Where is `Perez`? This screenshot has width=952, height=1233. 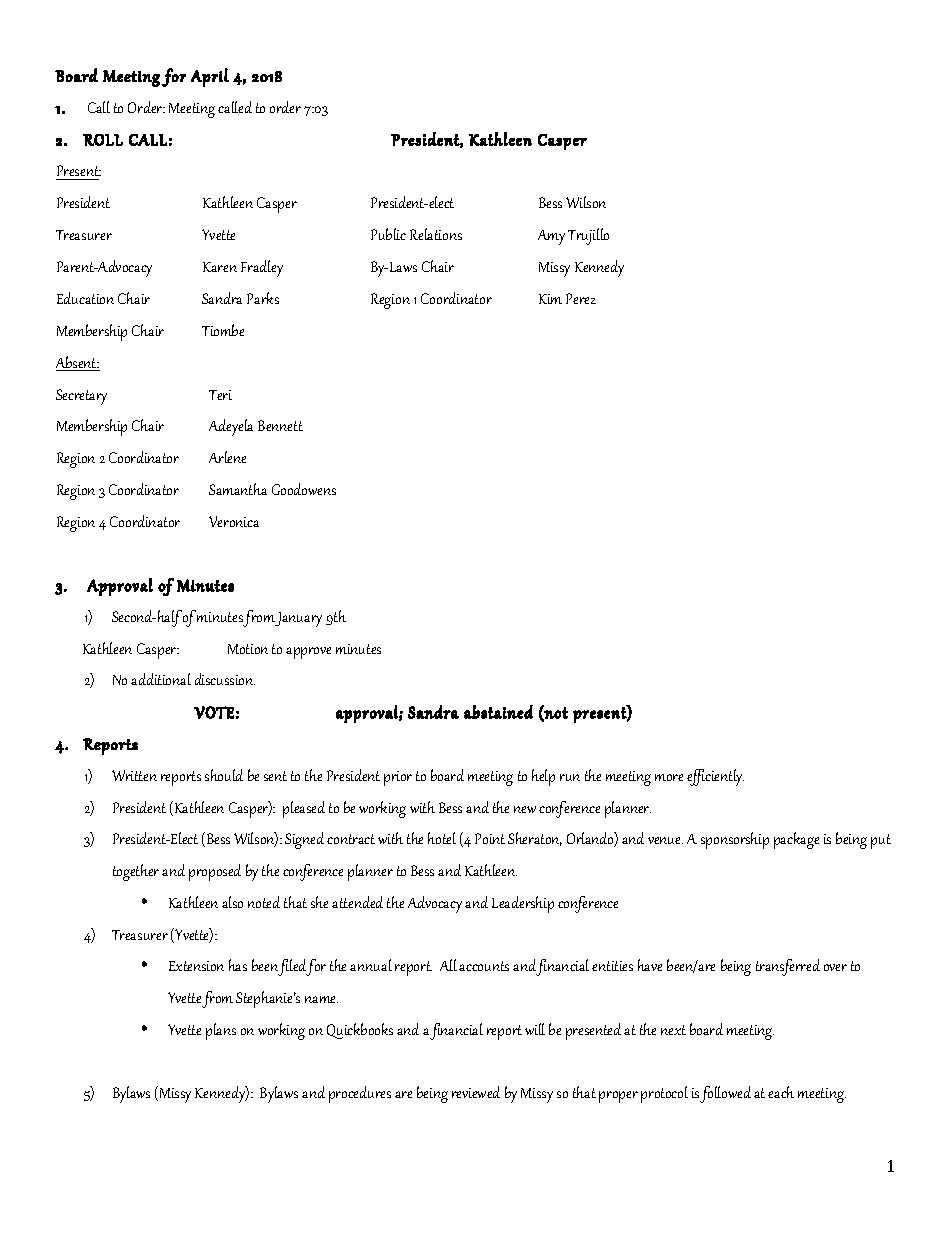 Perez is located at coordinates (581, 298).
